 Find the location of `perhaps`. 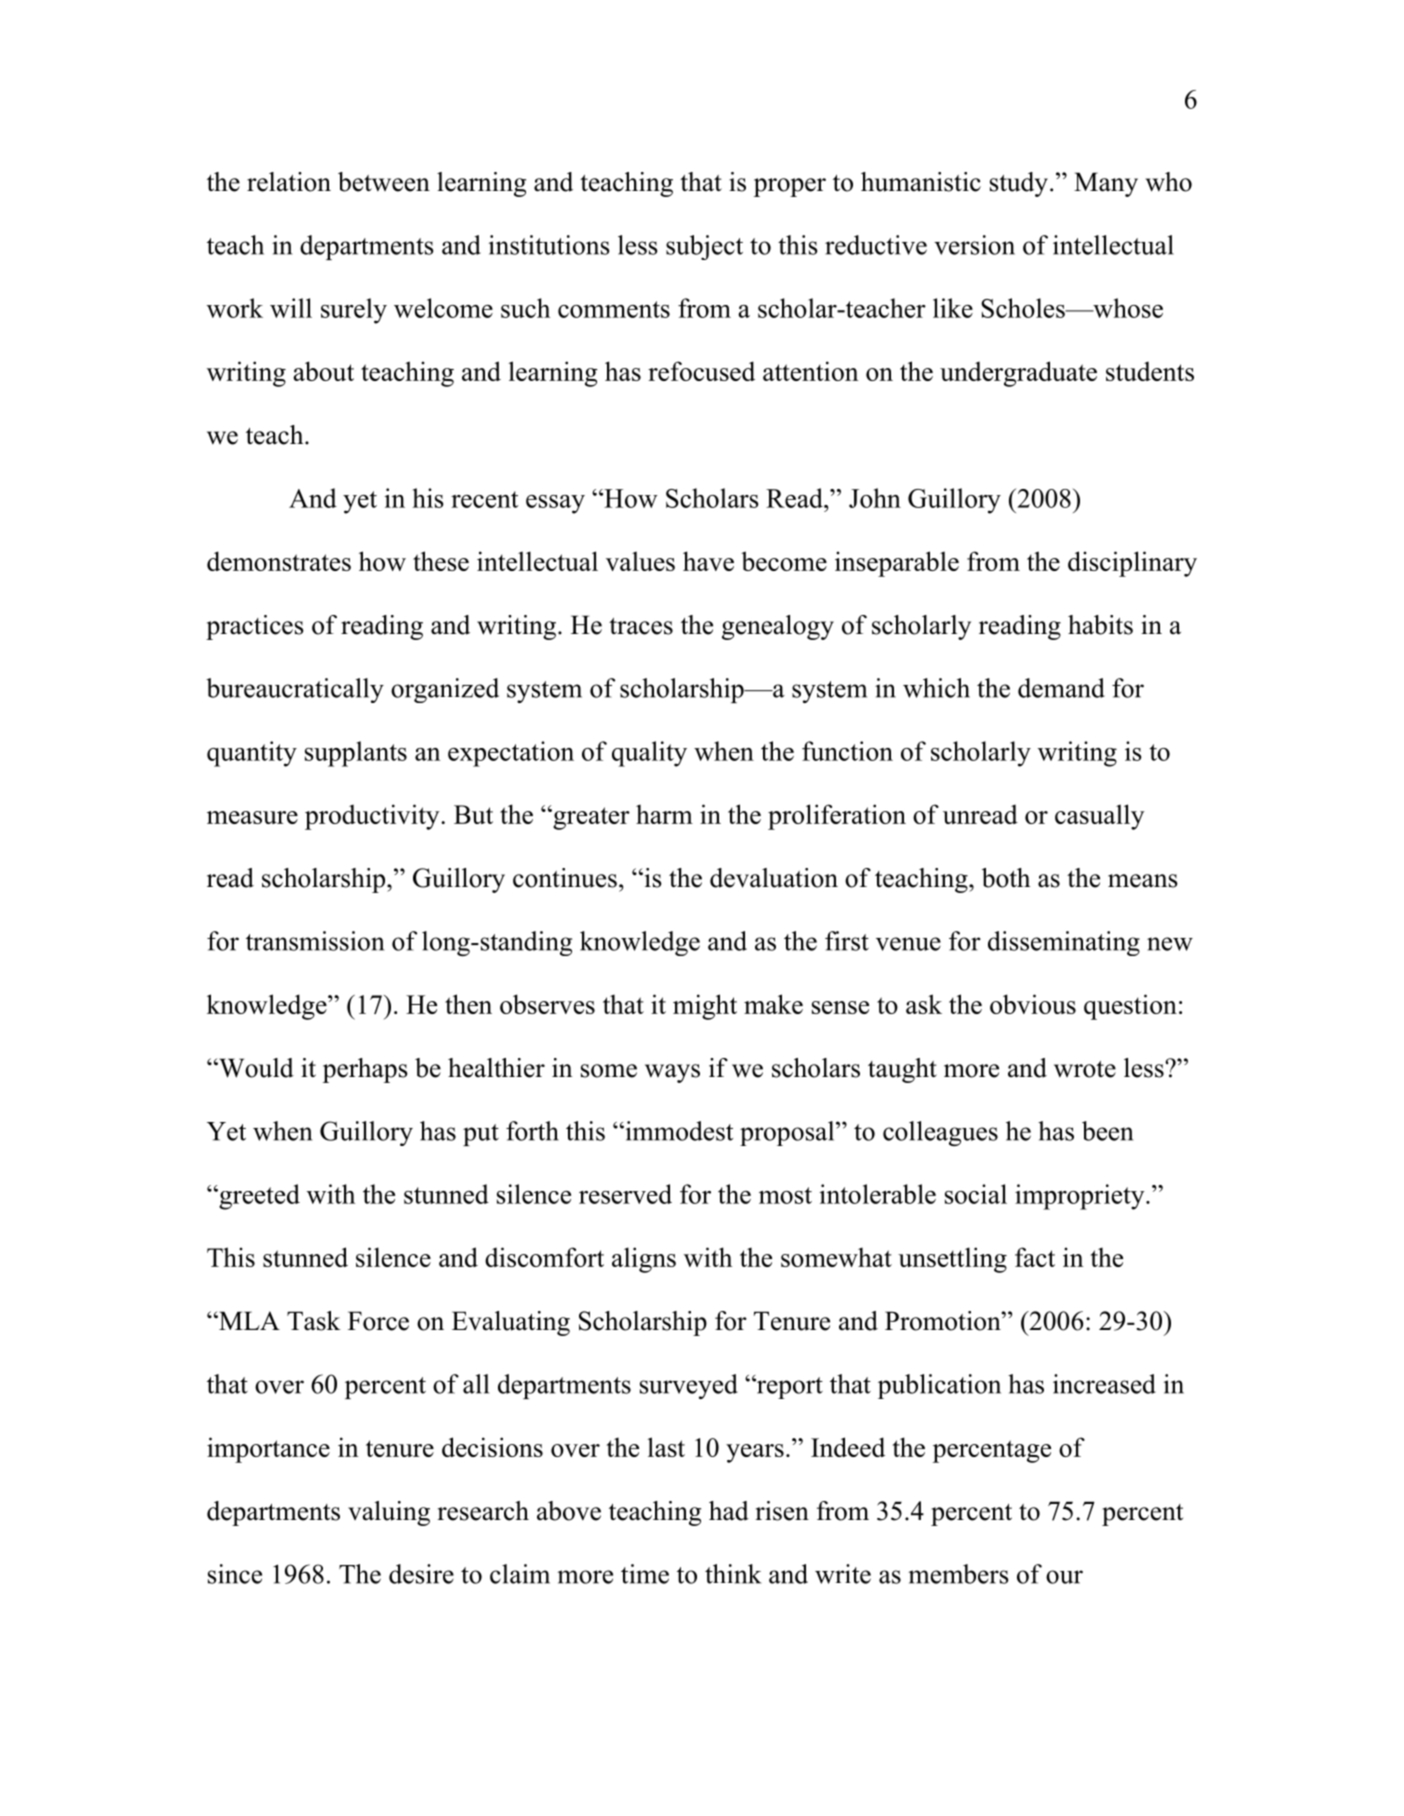

perhaps is located at coordinates (365, 1070).
